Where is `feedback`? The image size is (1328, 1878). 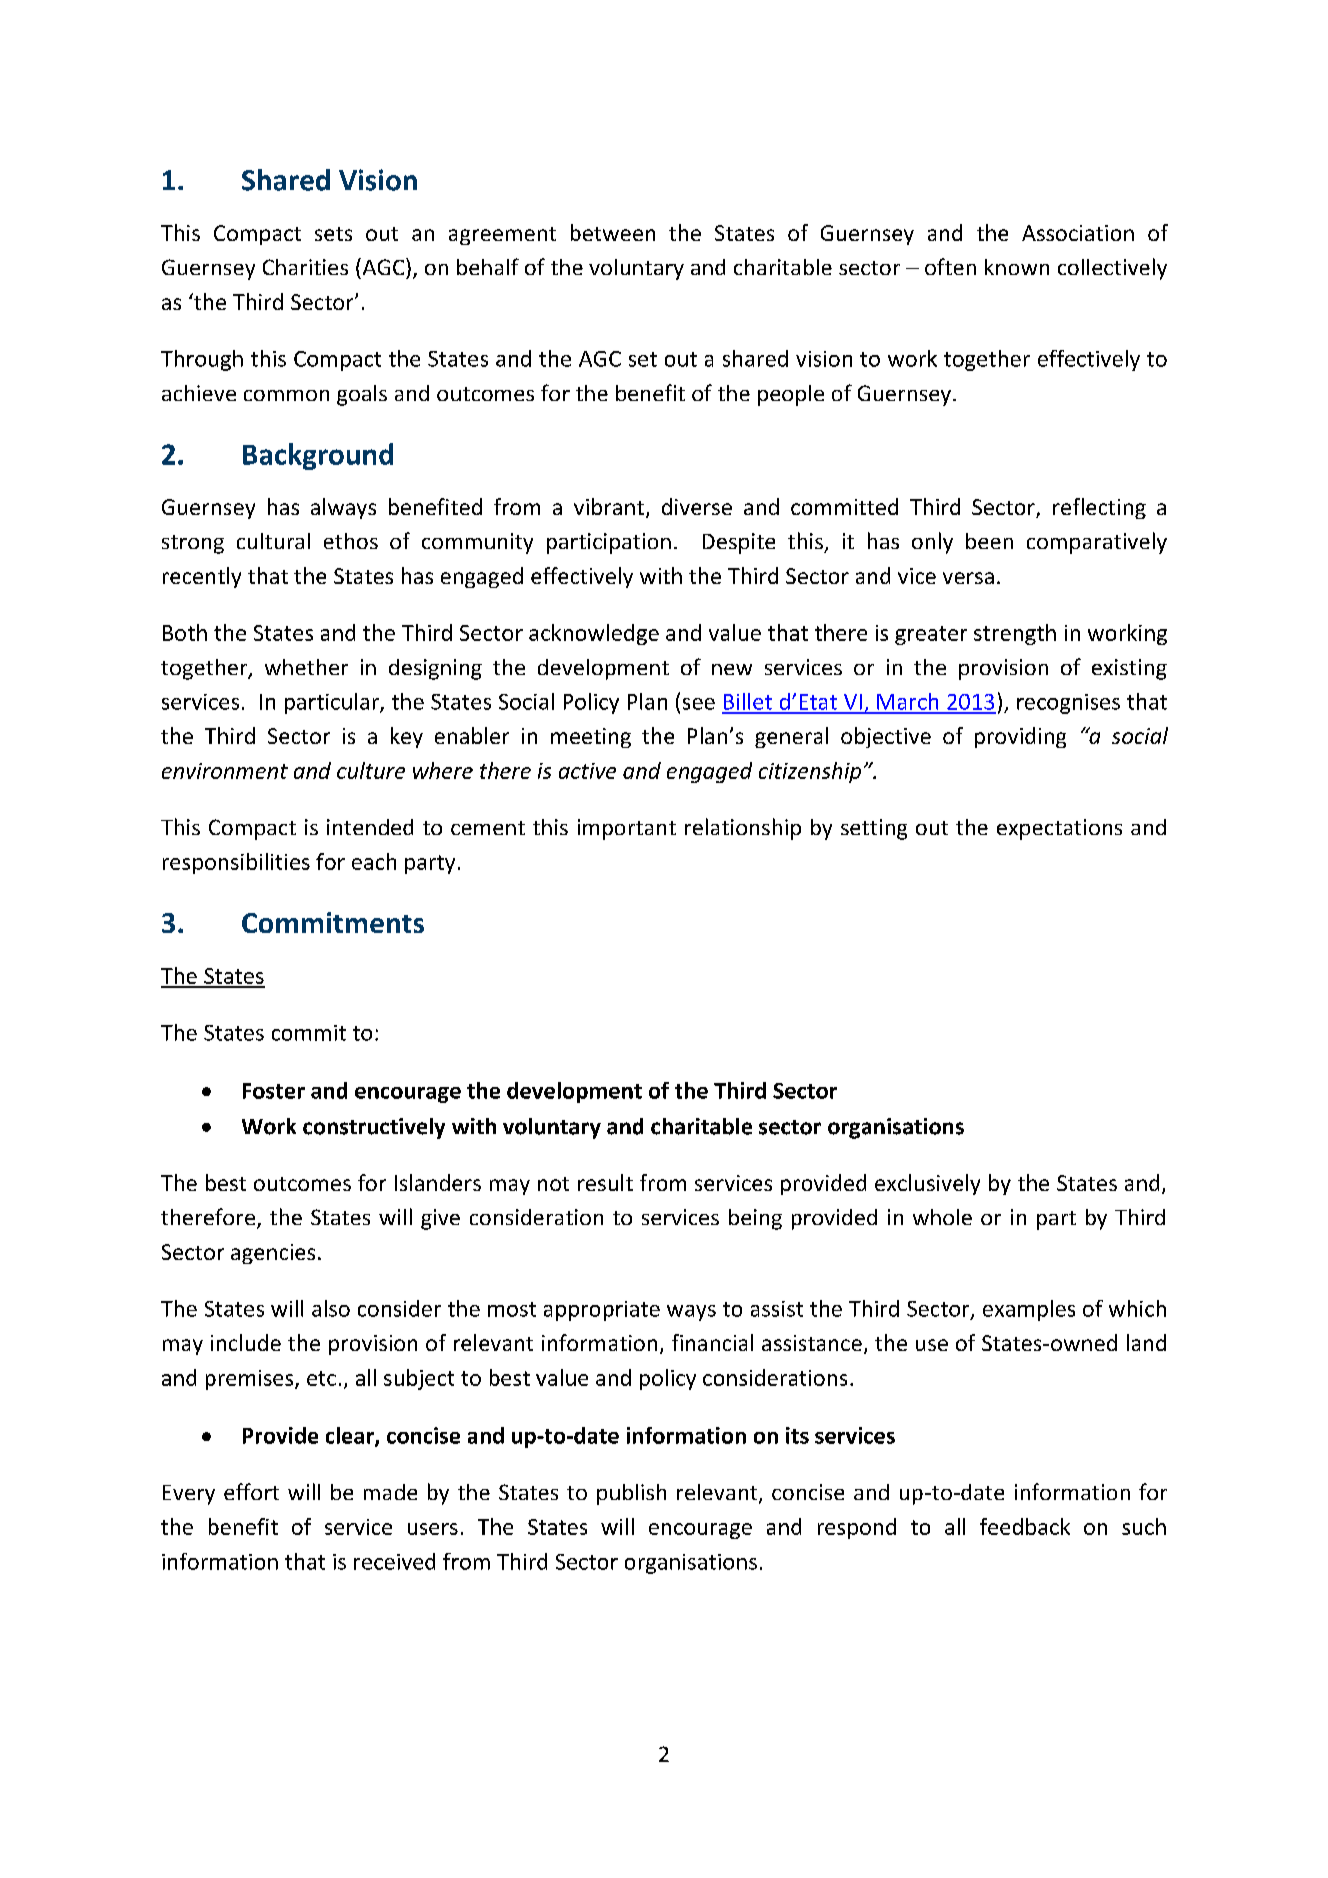 feedback is located at coordinates (1025, 1526).
